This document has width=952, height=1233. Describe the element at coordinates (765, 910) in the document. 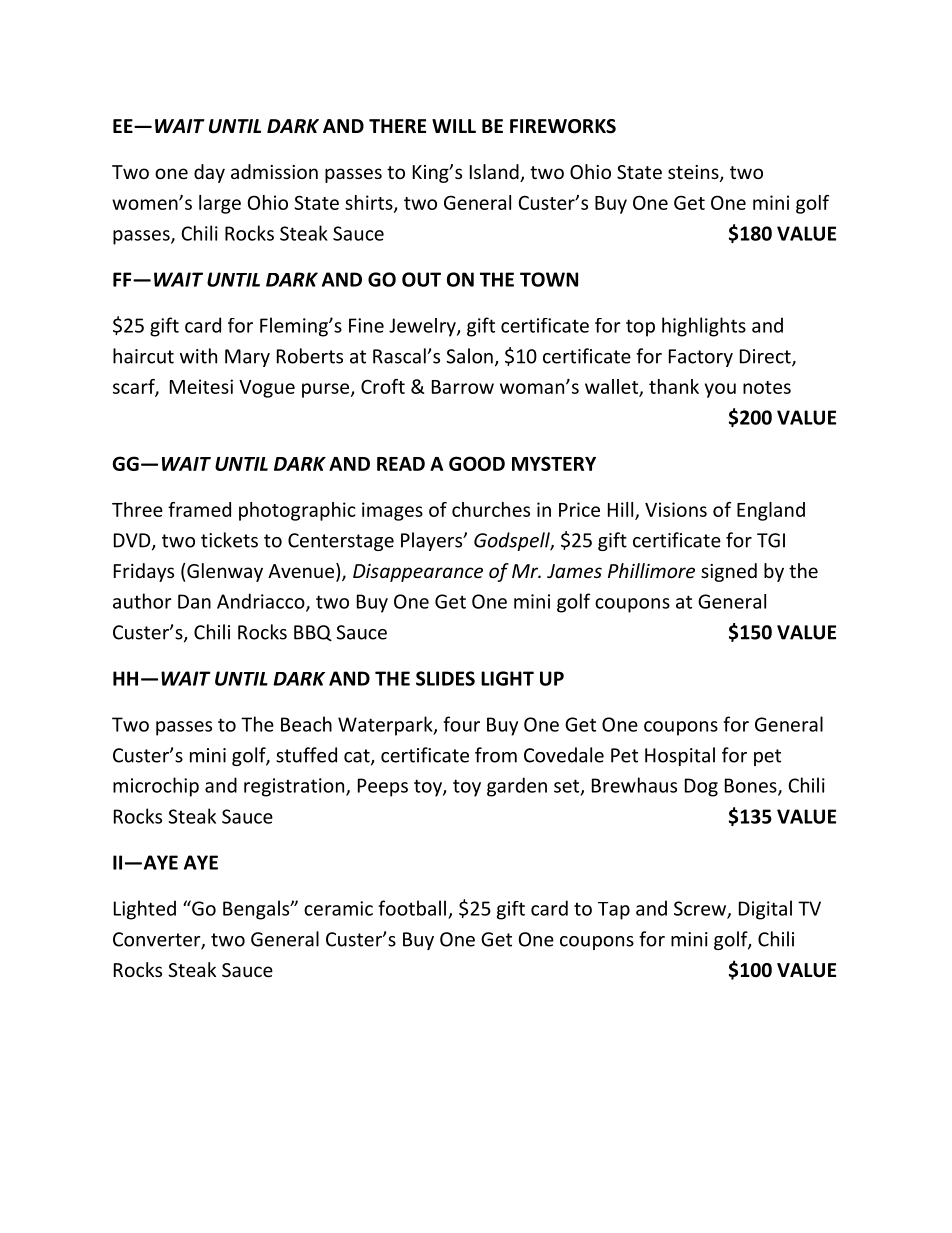

I see `Digital` at that location.
